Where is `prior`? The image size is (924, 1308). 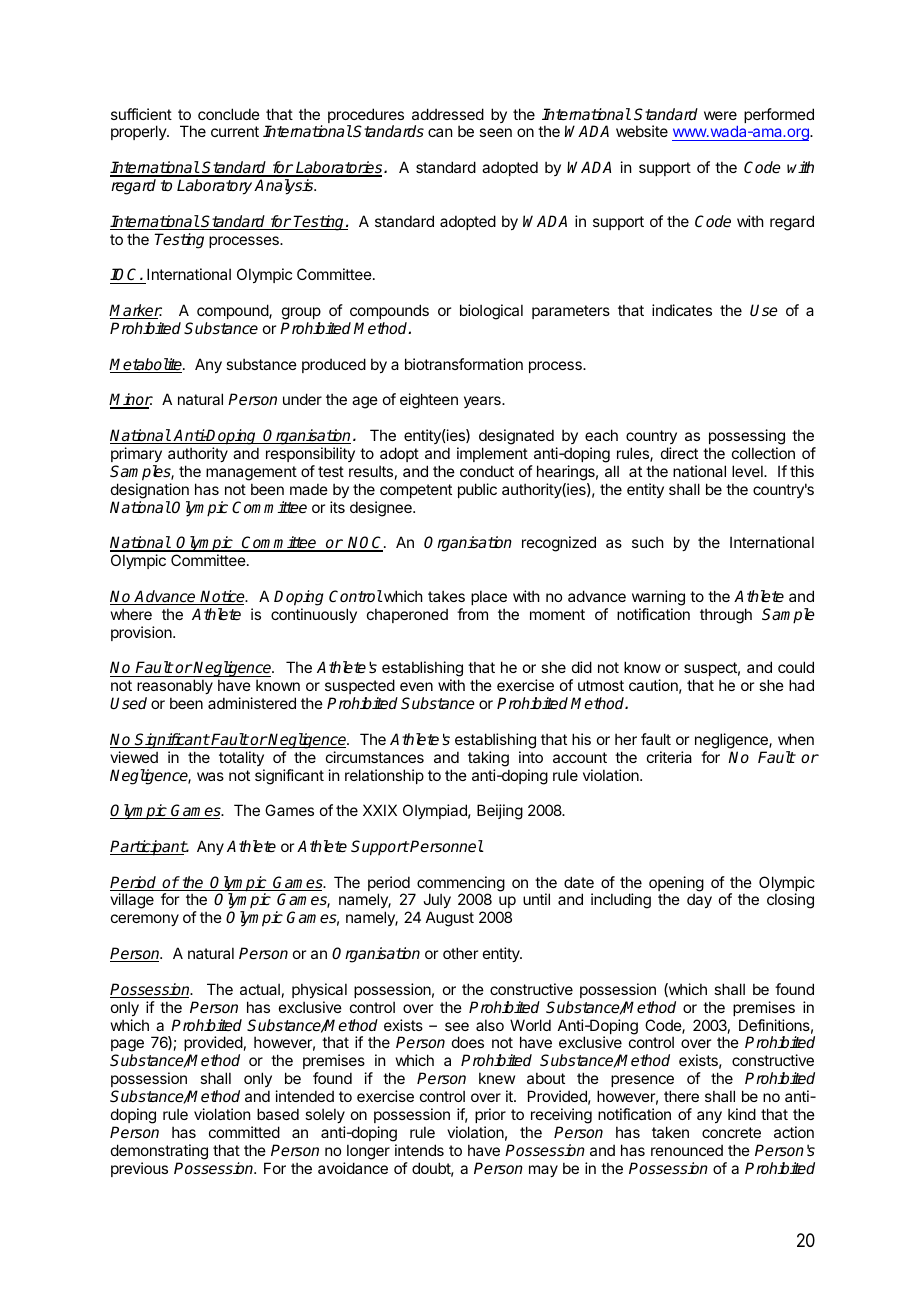 prior is located at coordinates (490, 1115).
